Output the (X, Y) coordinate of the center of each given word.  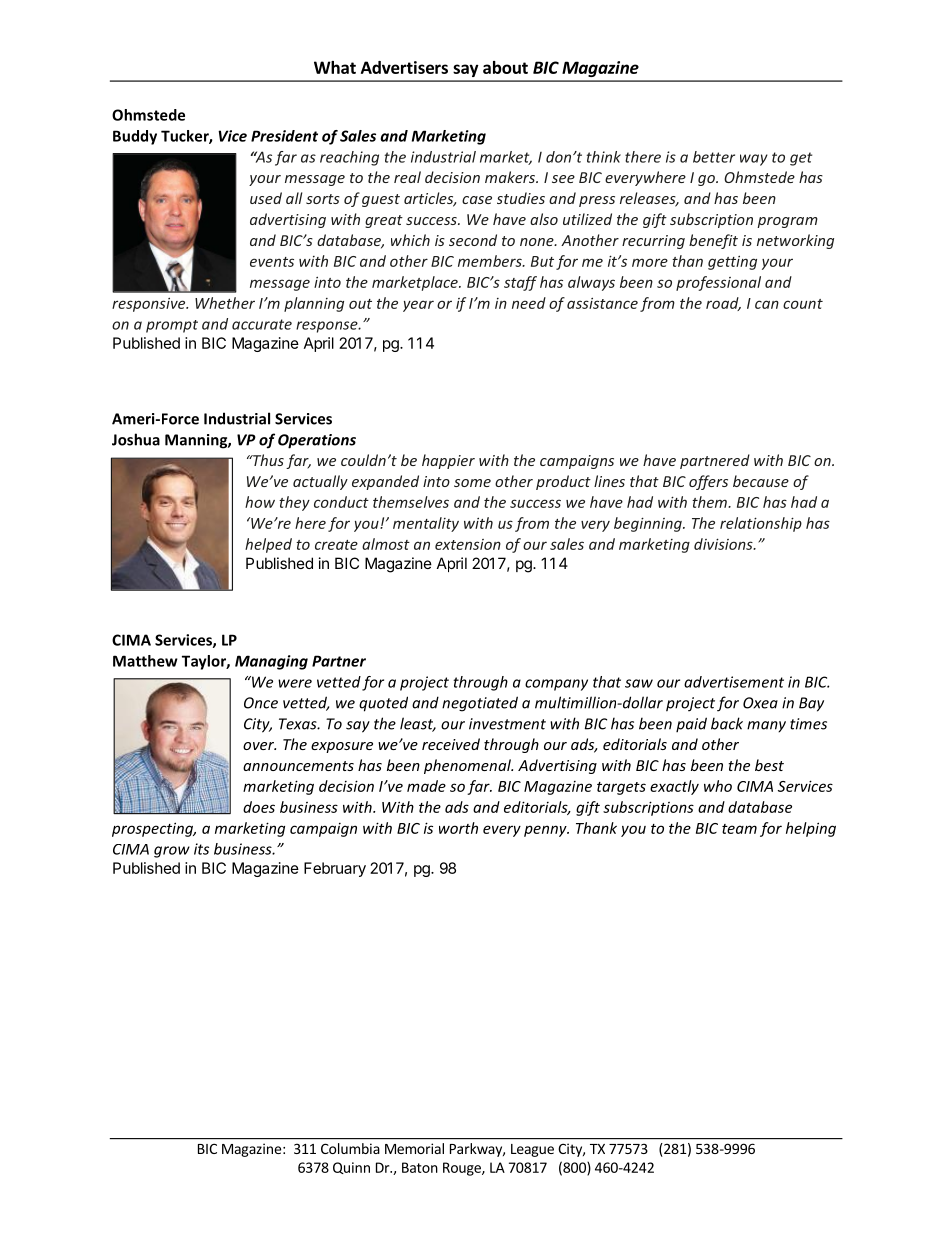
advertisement (734, 682)
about (505, 67)
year (418, 306)
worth (458, 828)
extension (468, 544)
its (201, 849)
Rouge (463, 1169)
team (739, 829)
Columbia (350, 1148)
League (532, 1150)
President (284, 136)
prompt (172, 326)
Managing (271, 662)
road (723, 304)
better (714, 157)
